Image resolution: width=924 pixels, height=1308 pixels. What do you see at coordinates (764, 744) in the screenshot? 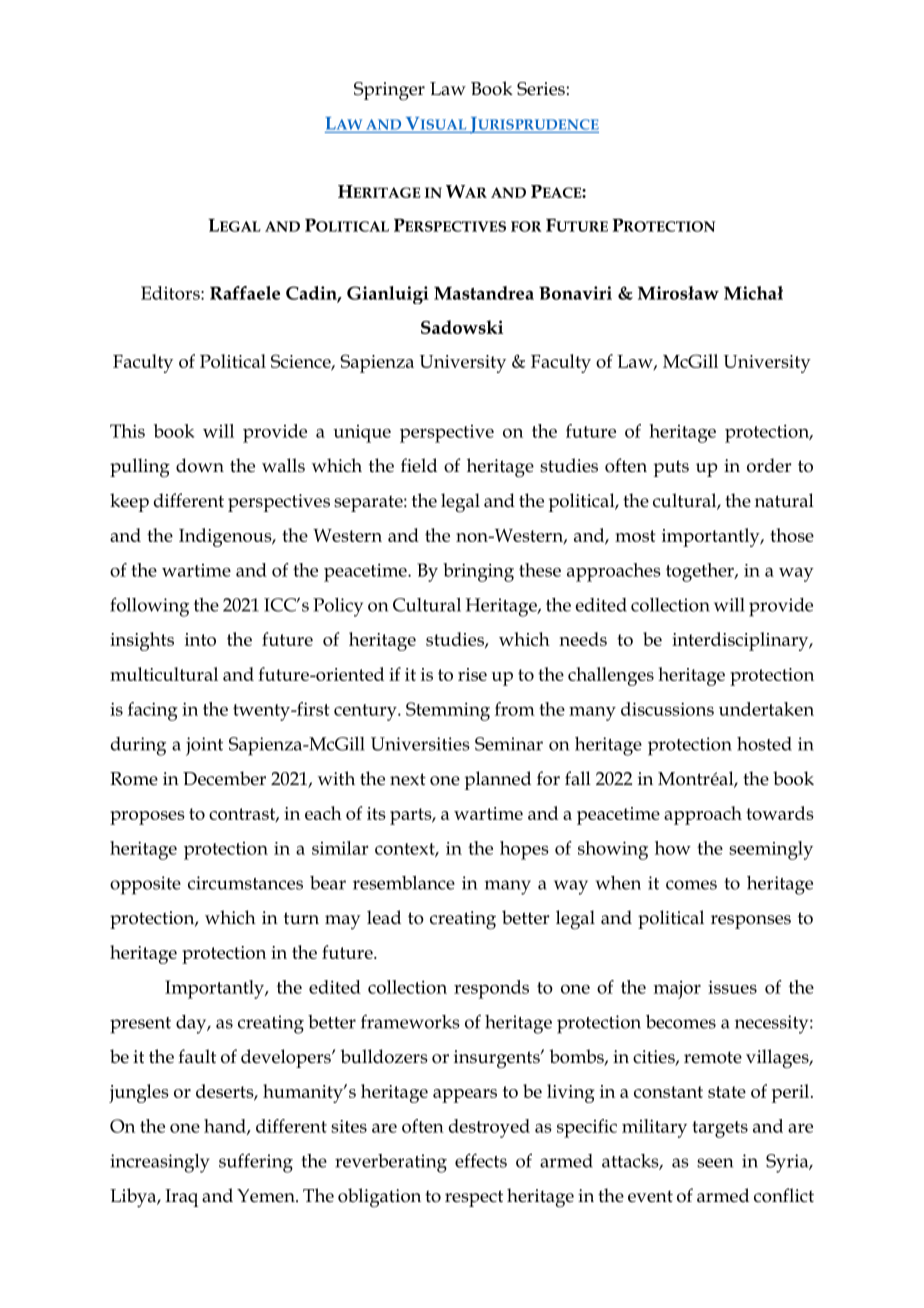
I see `hosted` at bounding box center [764, 744].
